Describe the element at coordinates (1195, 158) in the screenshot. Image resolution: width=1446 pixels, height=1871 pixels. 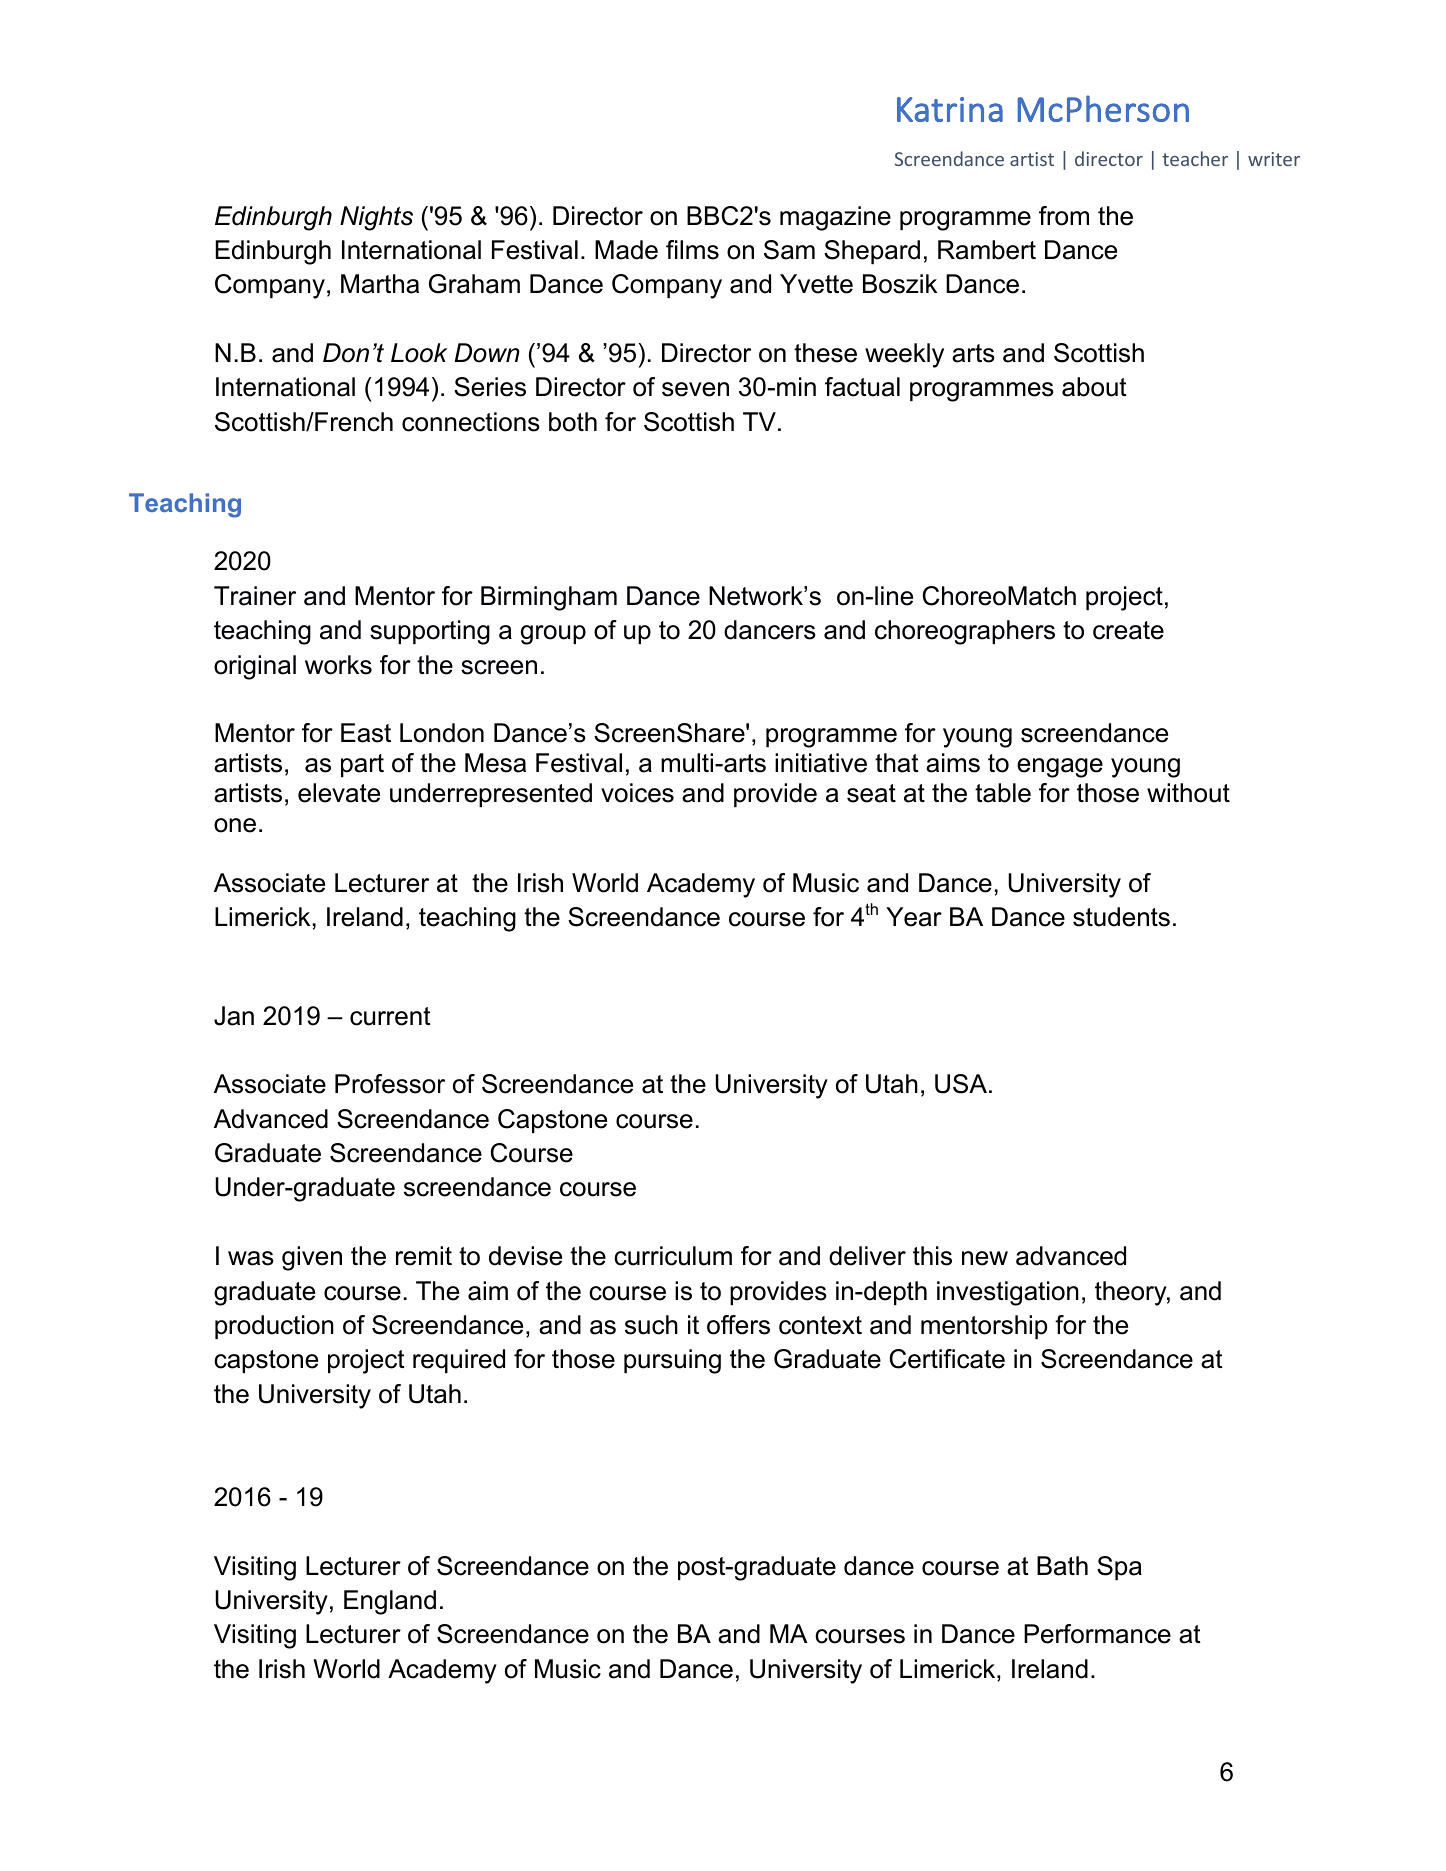
I see `teacher` at that location.
